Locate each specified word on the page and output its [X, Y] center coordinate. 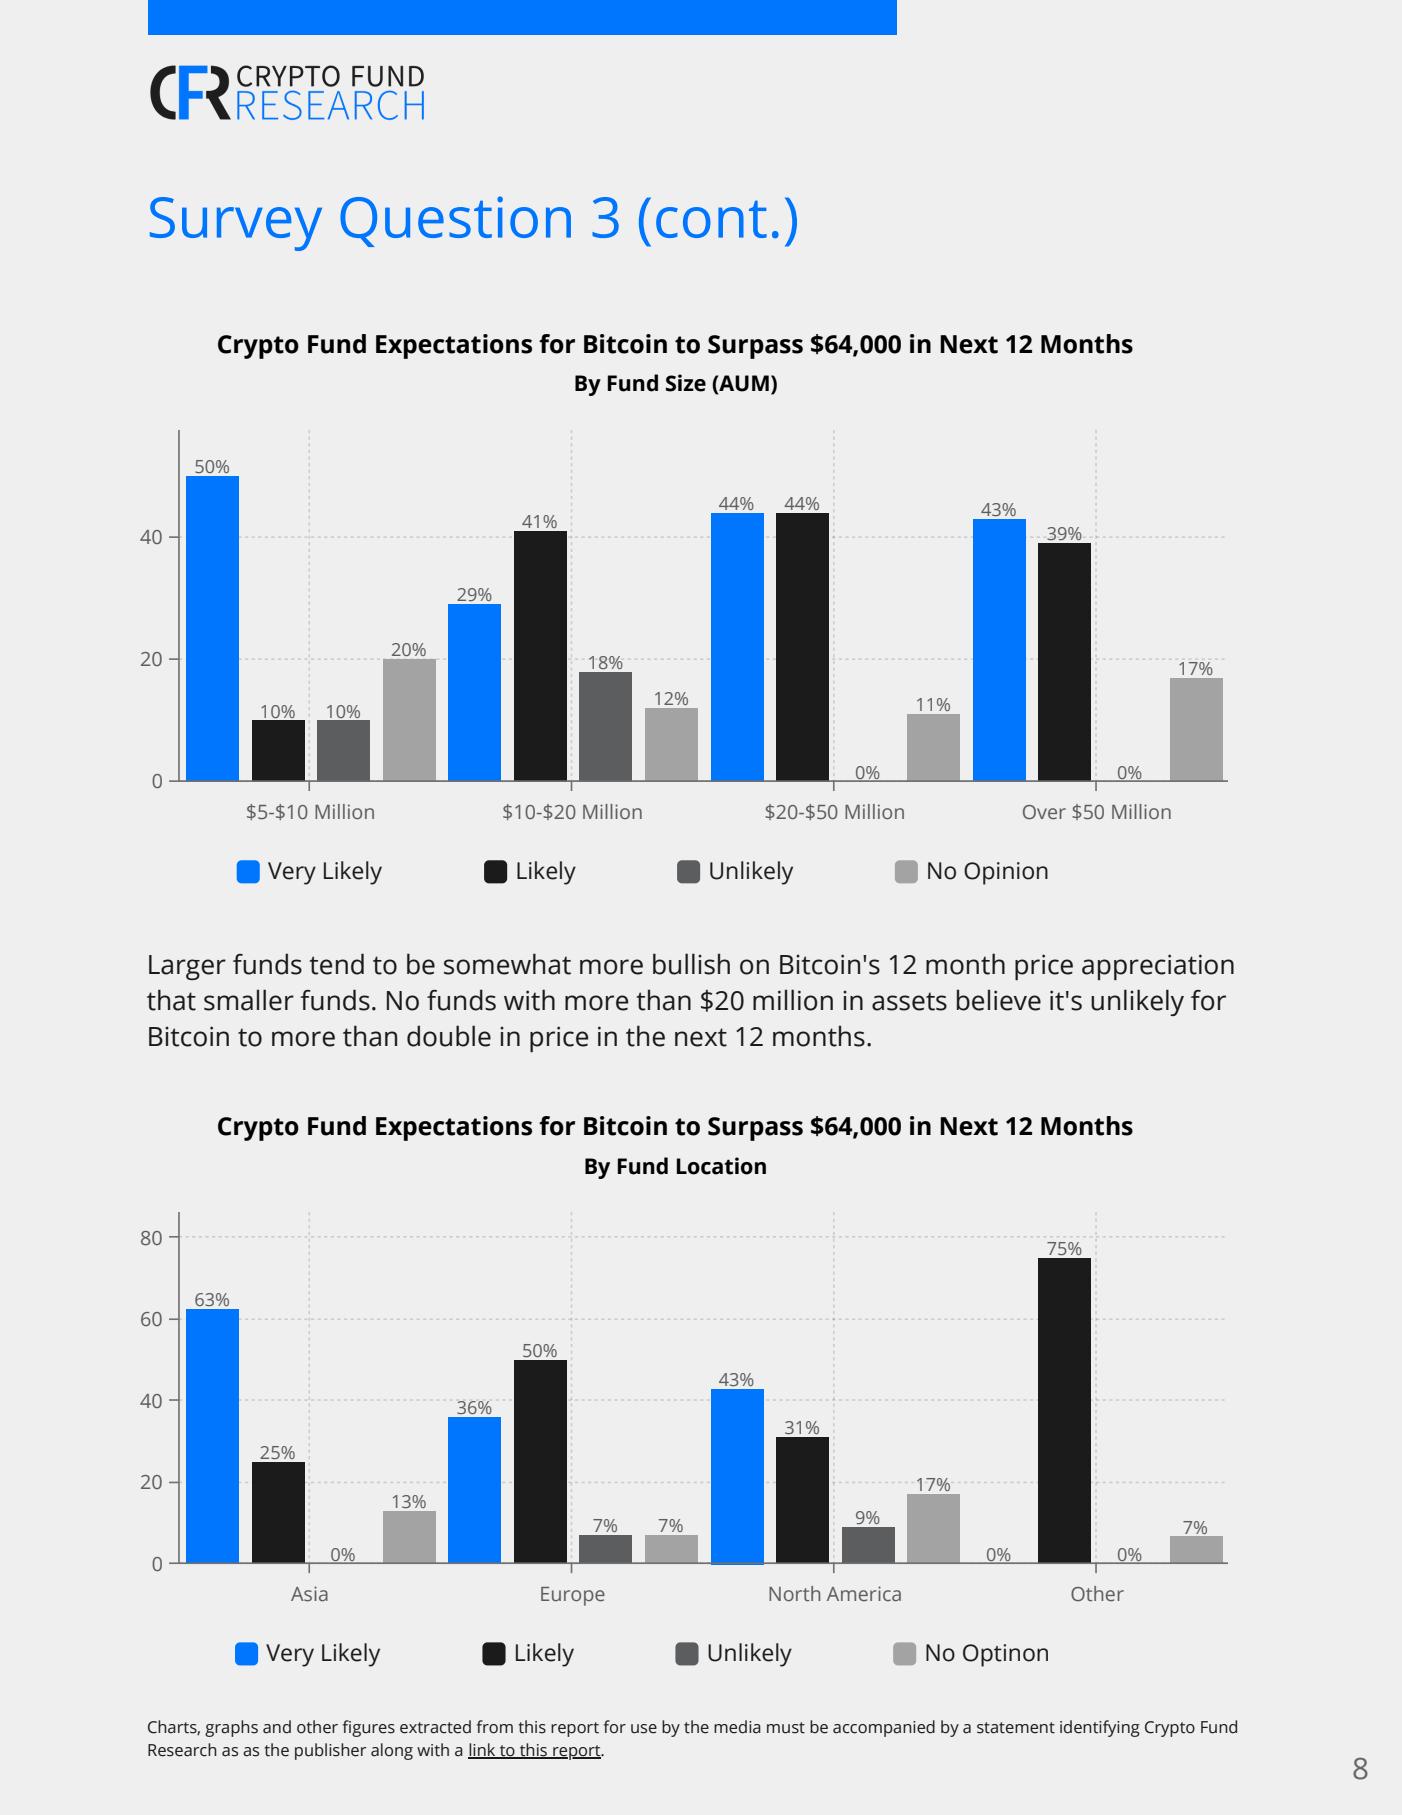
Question [455, 221]
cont [711, 219]
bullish [691, 964]
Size [686, 383]
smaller [249, 1000]
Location [721, 1166]
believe [999, 1000]
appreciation [1158, 967]
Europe [573, 1596]
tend [337, 964]
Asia [309, 1594]
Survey [236, 224]
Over [1044, 812]
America [864, 1593]
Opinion [1006, 873]
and [277, 1727]
